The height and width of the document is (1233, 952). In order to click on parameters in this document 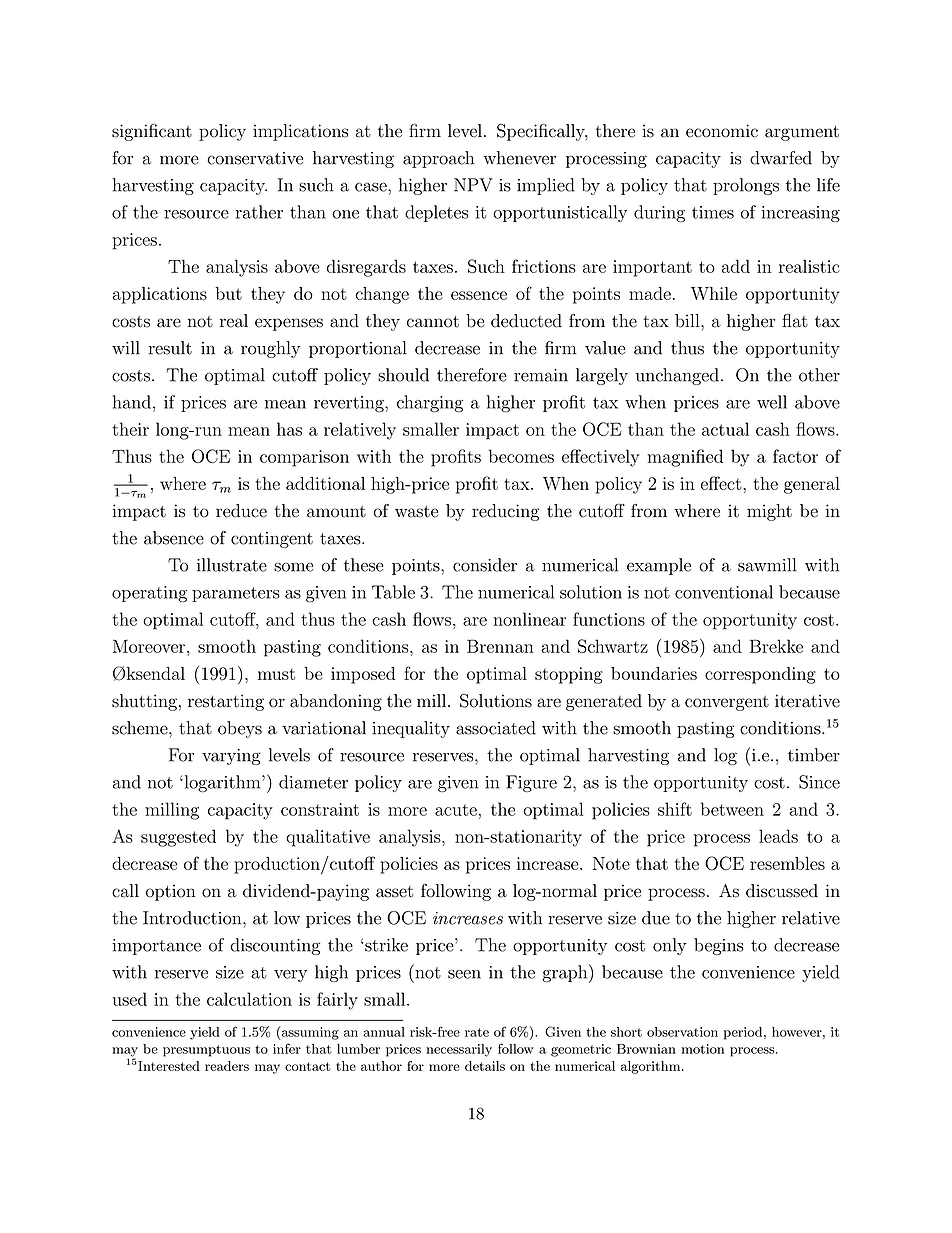, I will do `click(236, 594)`.
